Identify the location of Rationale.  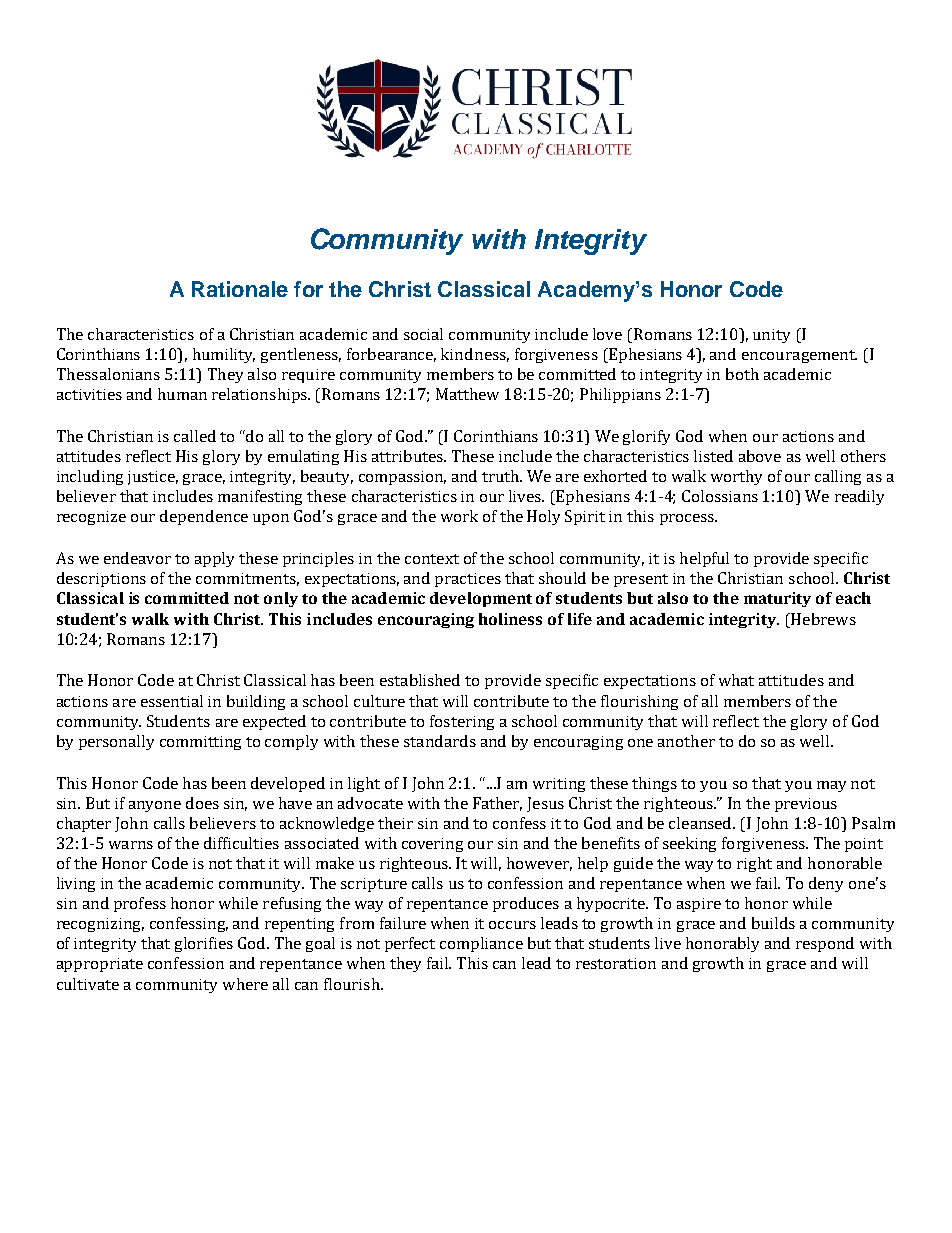
(240, 289).
